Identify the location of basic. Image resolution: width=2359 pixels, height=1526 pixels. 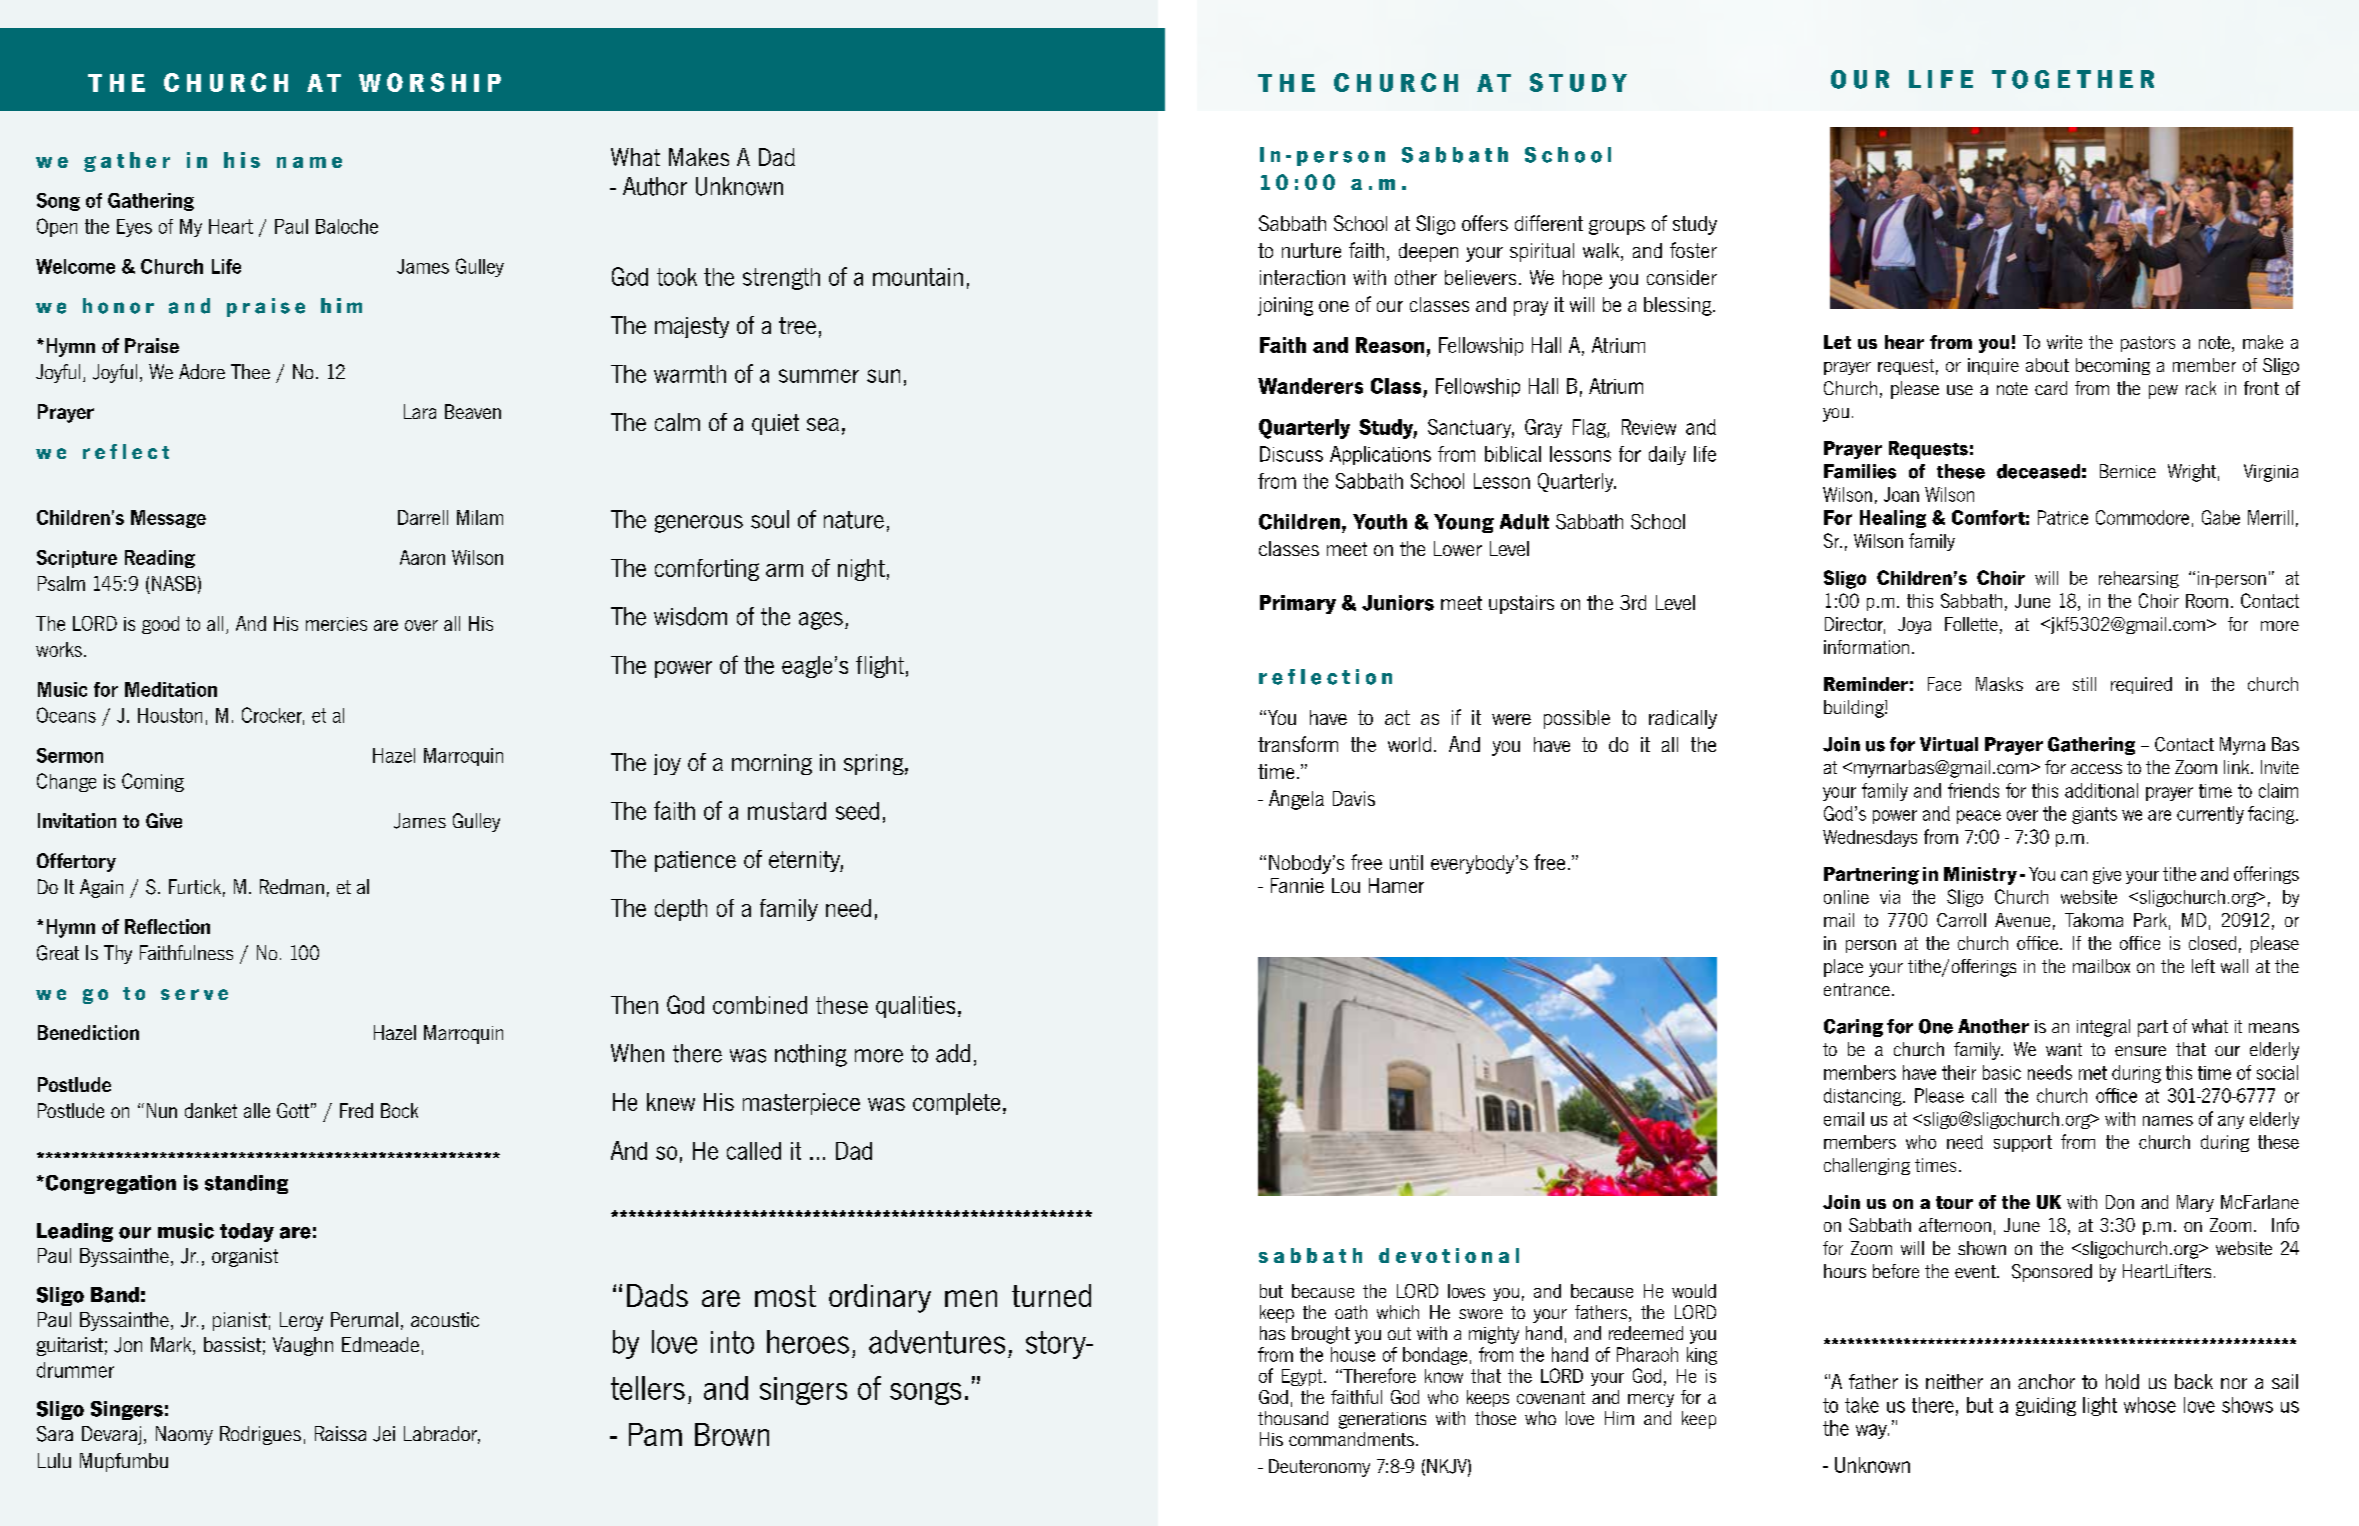
(2002, 1072).
